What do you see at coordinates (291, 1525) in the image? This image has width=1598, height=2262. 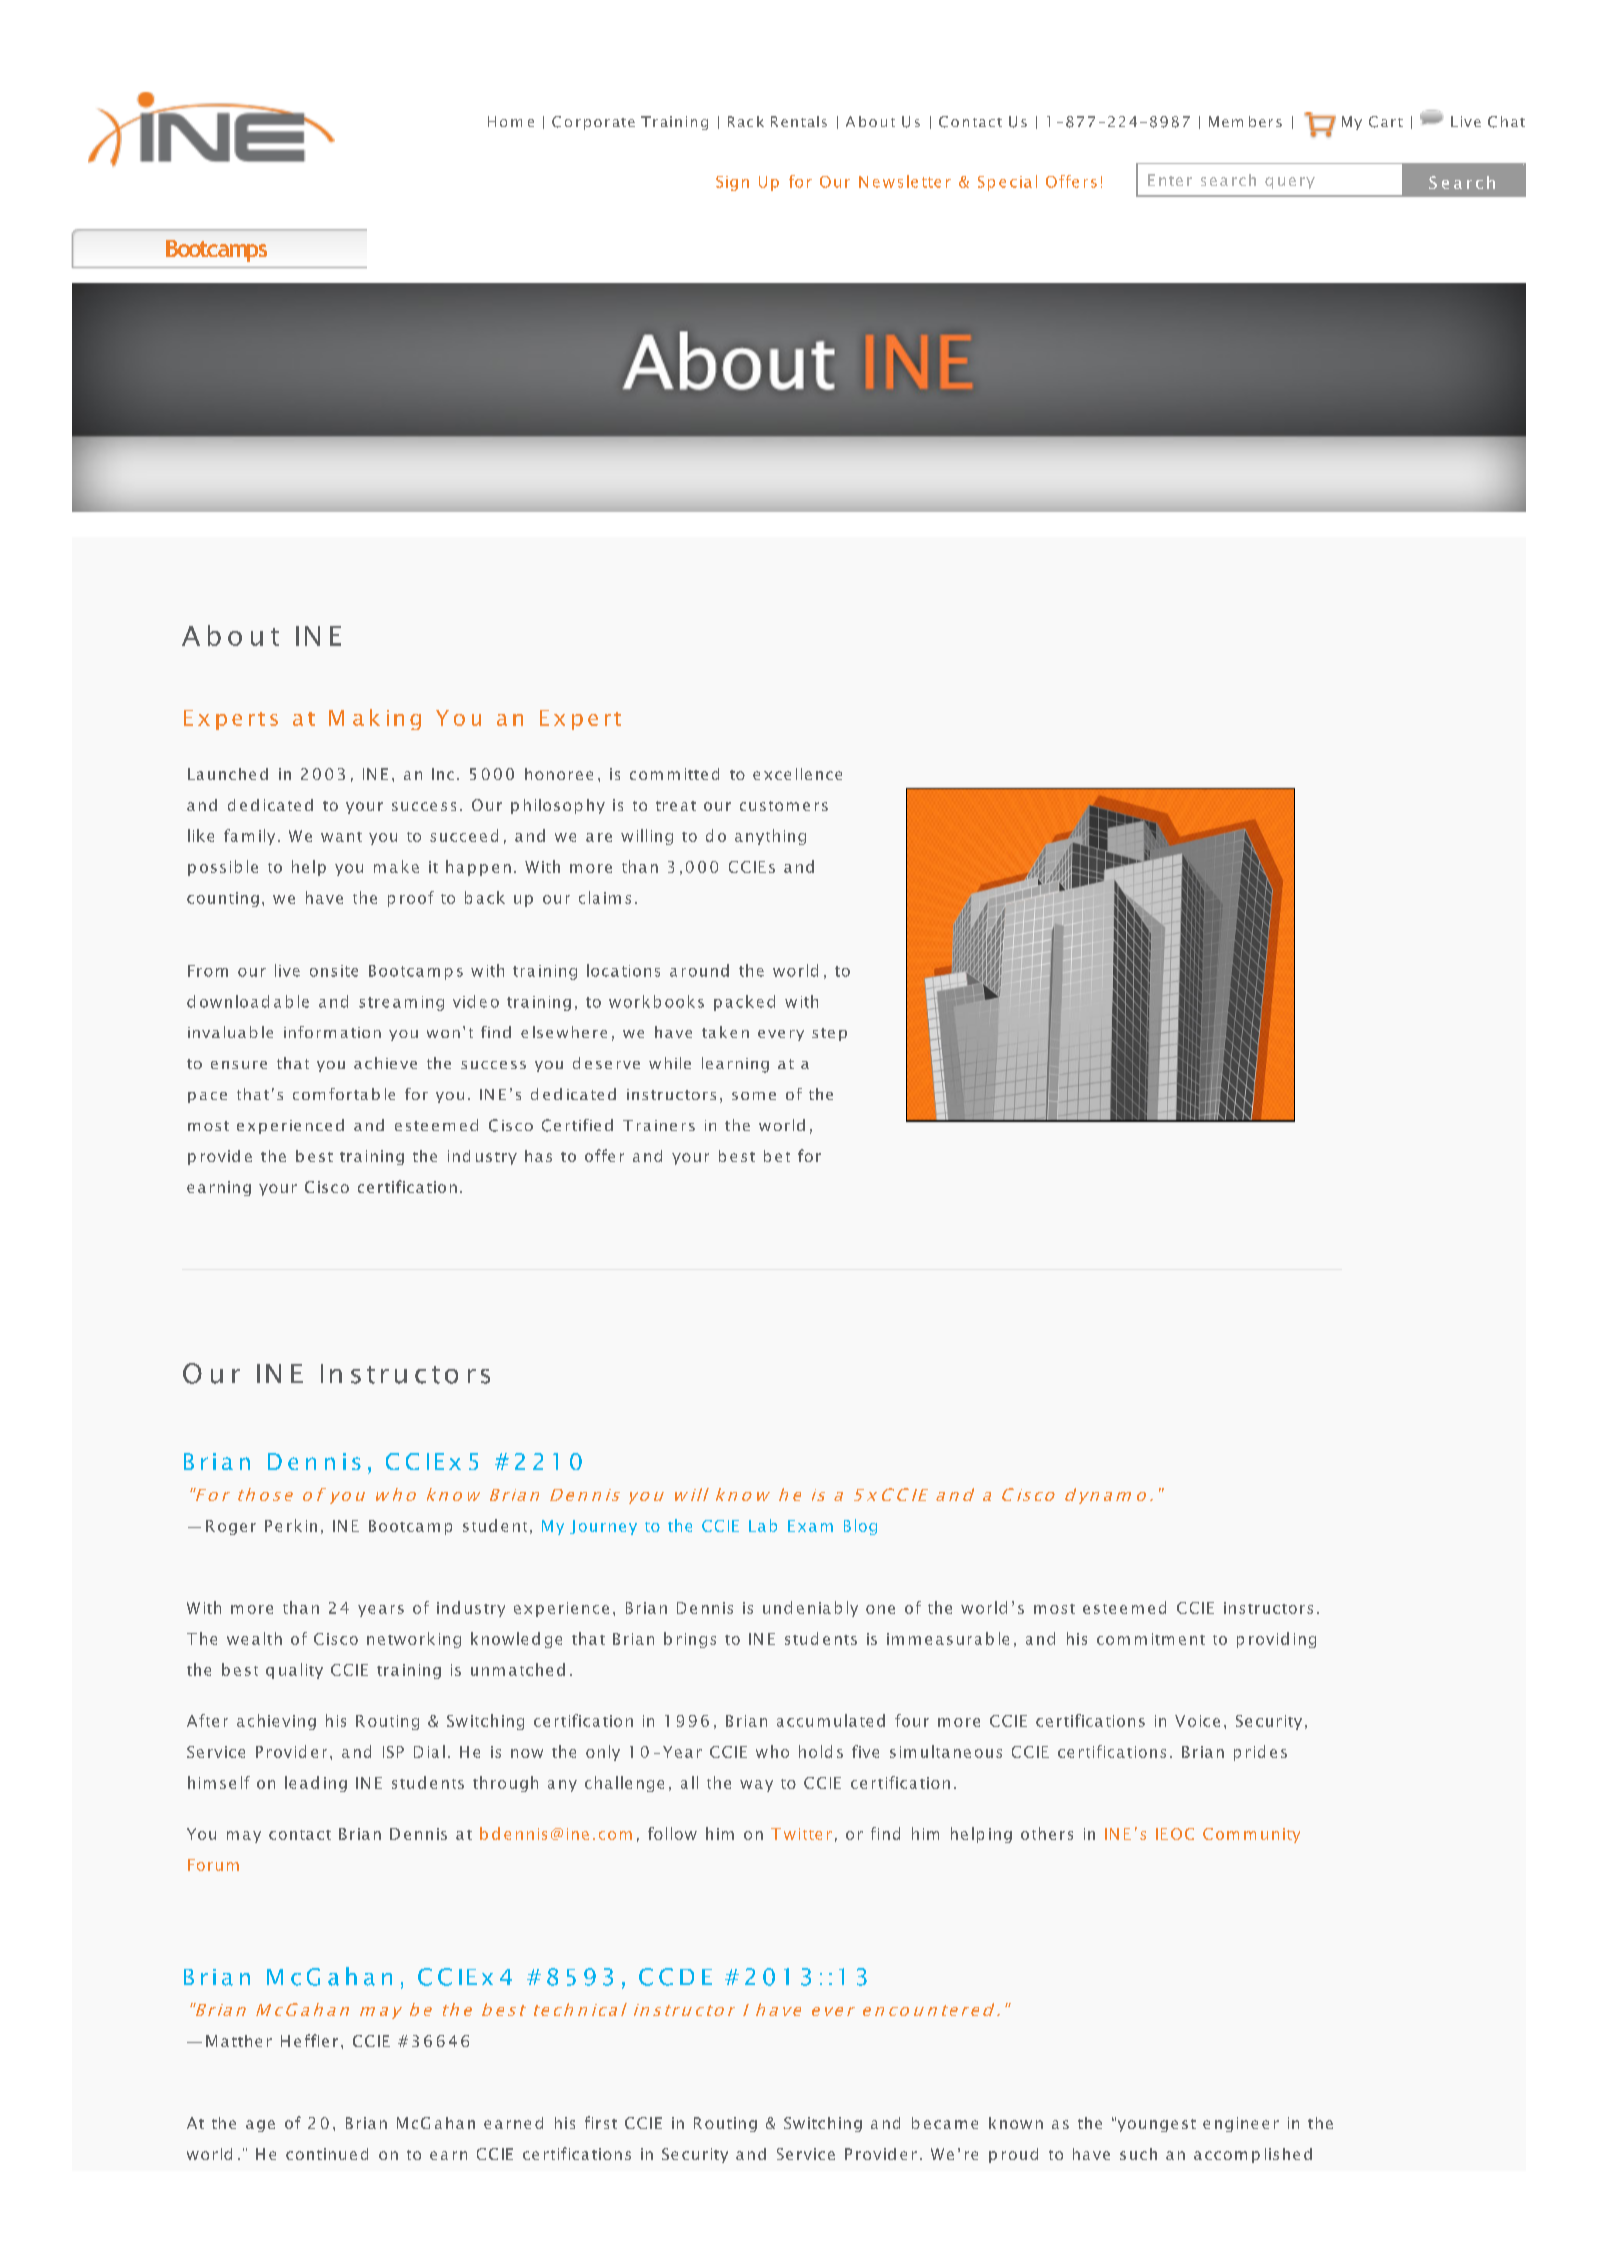 I see `Perkin` at bounding box center [291, 1525].
